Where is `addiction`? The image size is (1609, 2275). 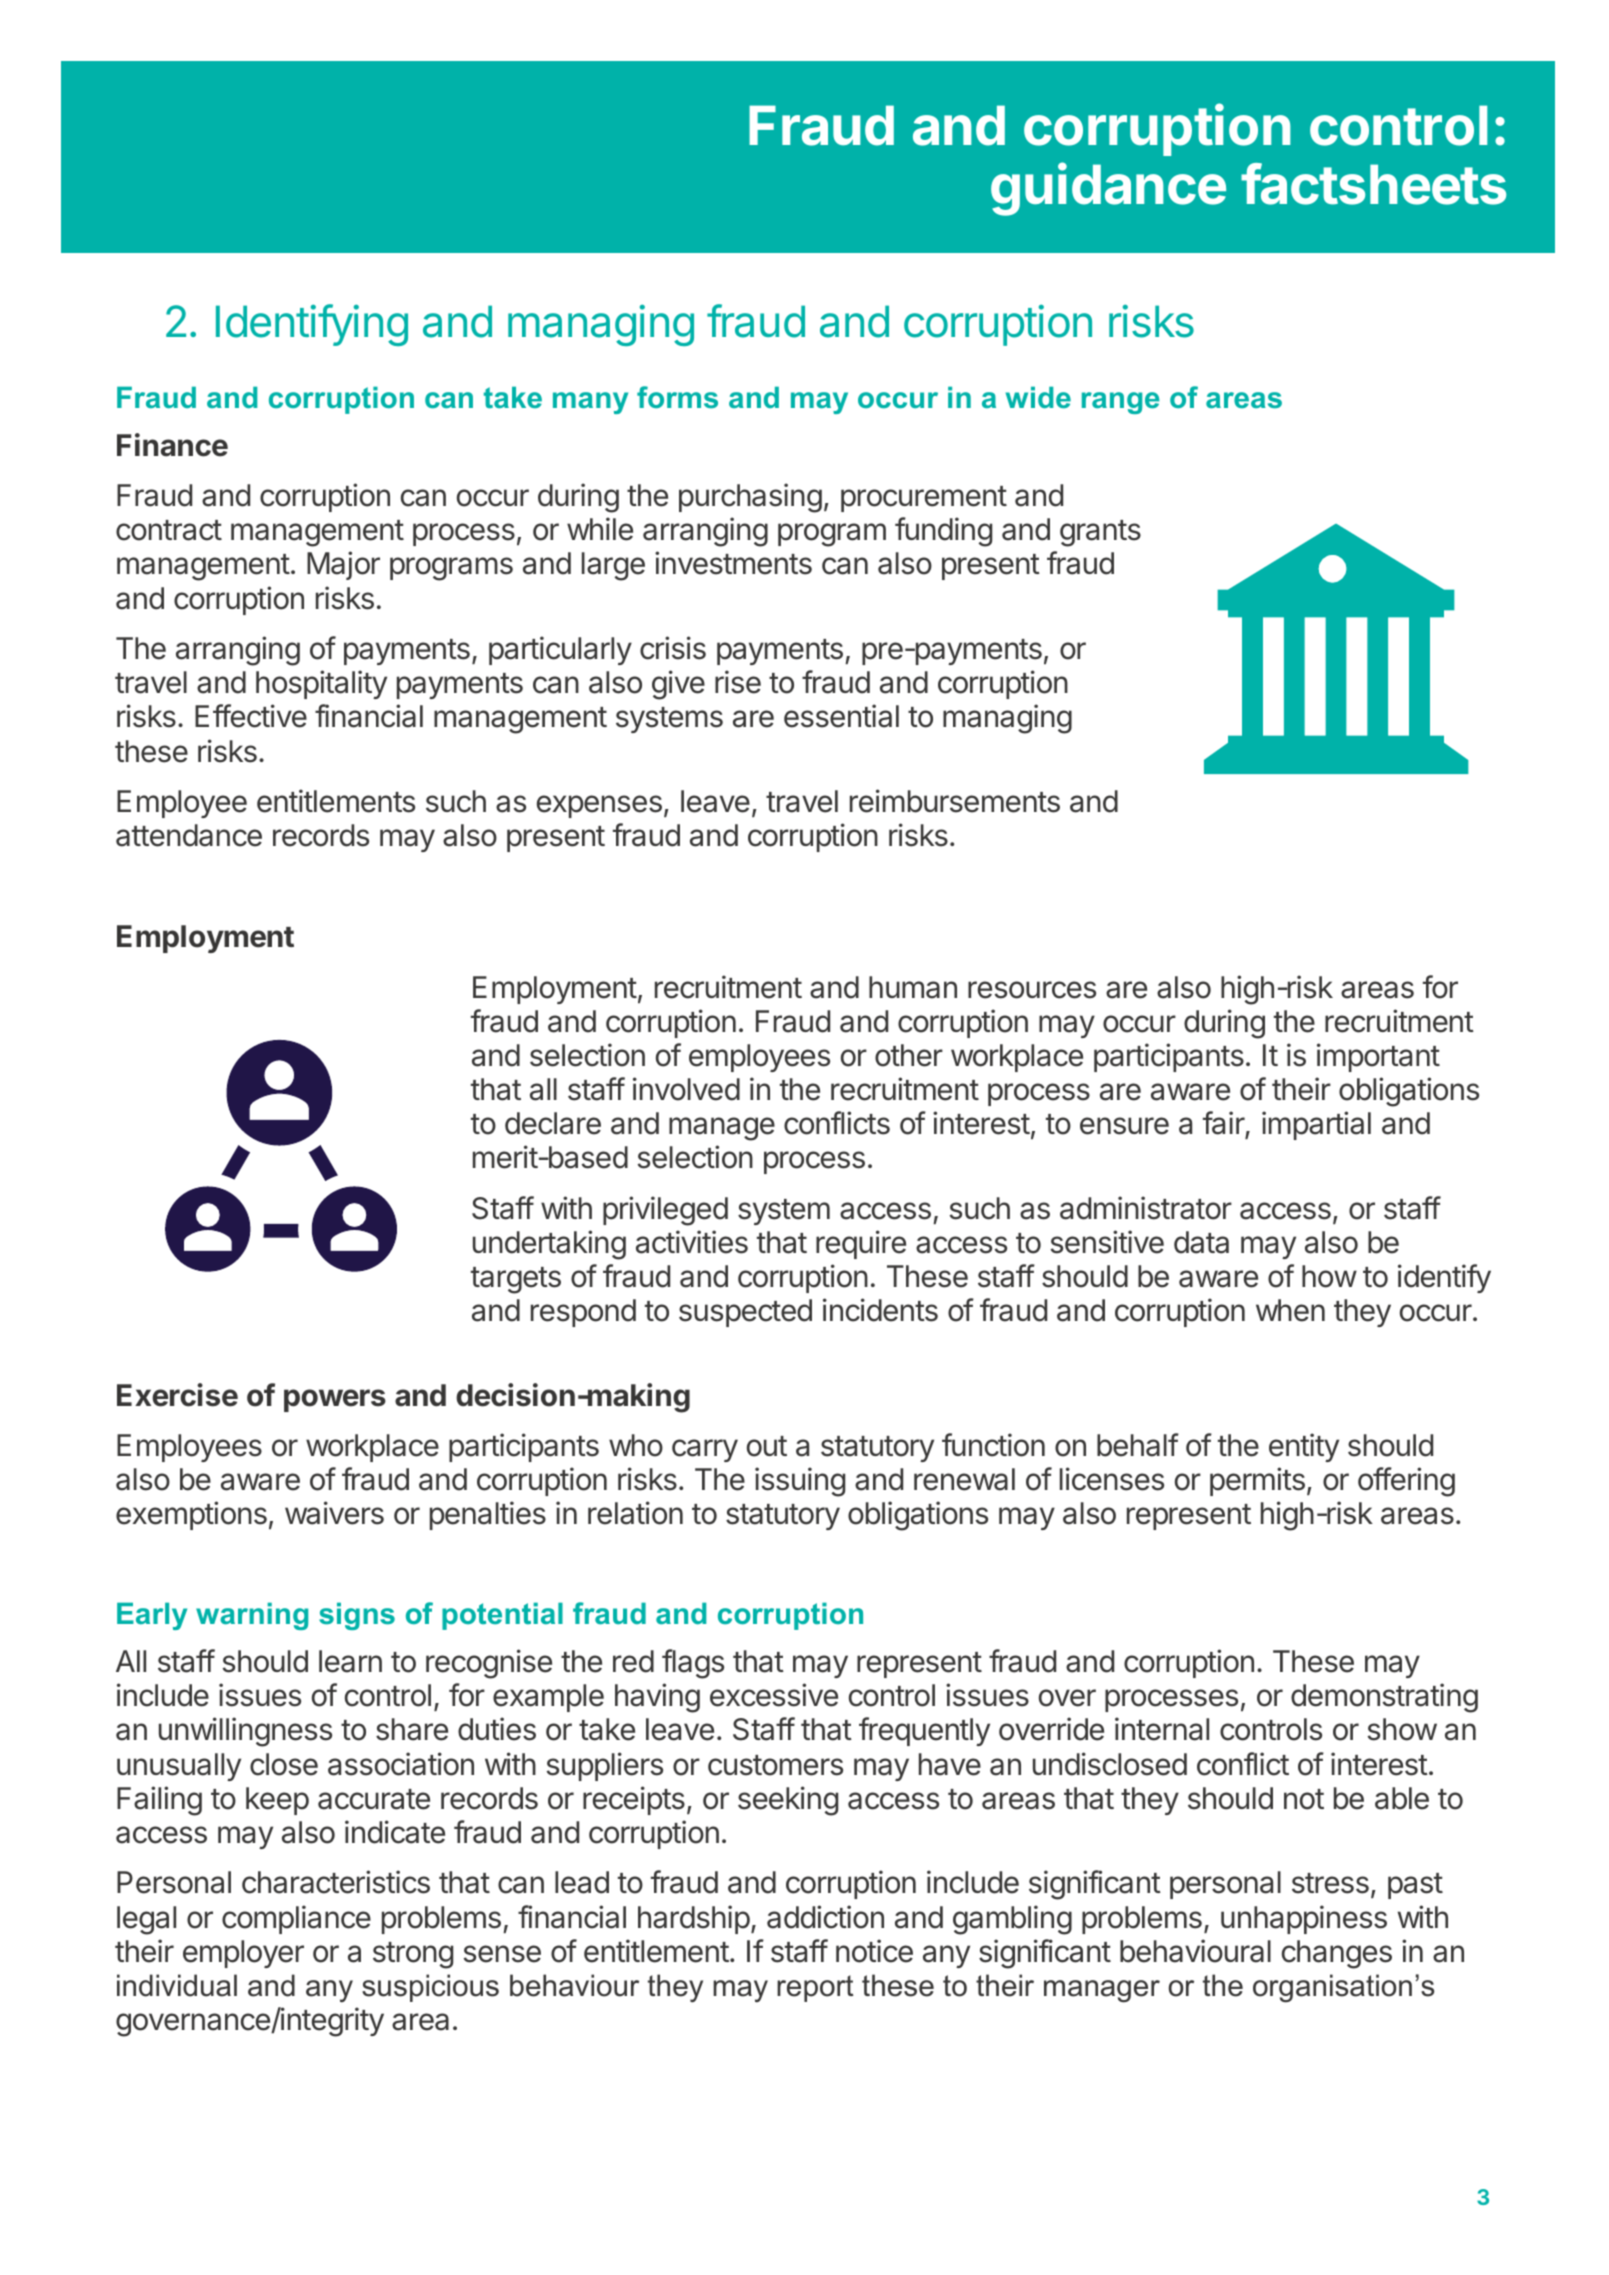 addiction is located at coordinates (825, 1917).
